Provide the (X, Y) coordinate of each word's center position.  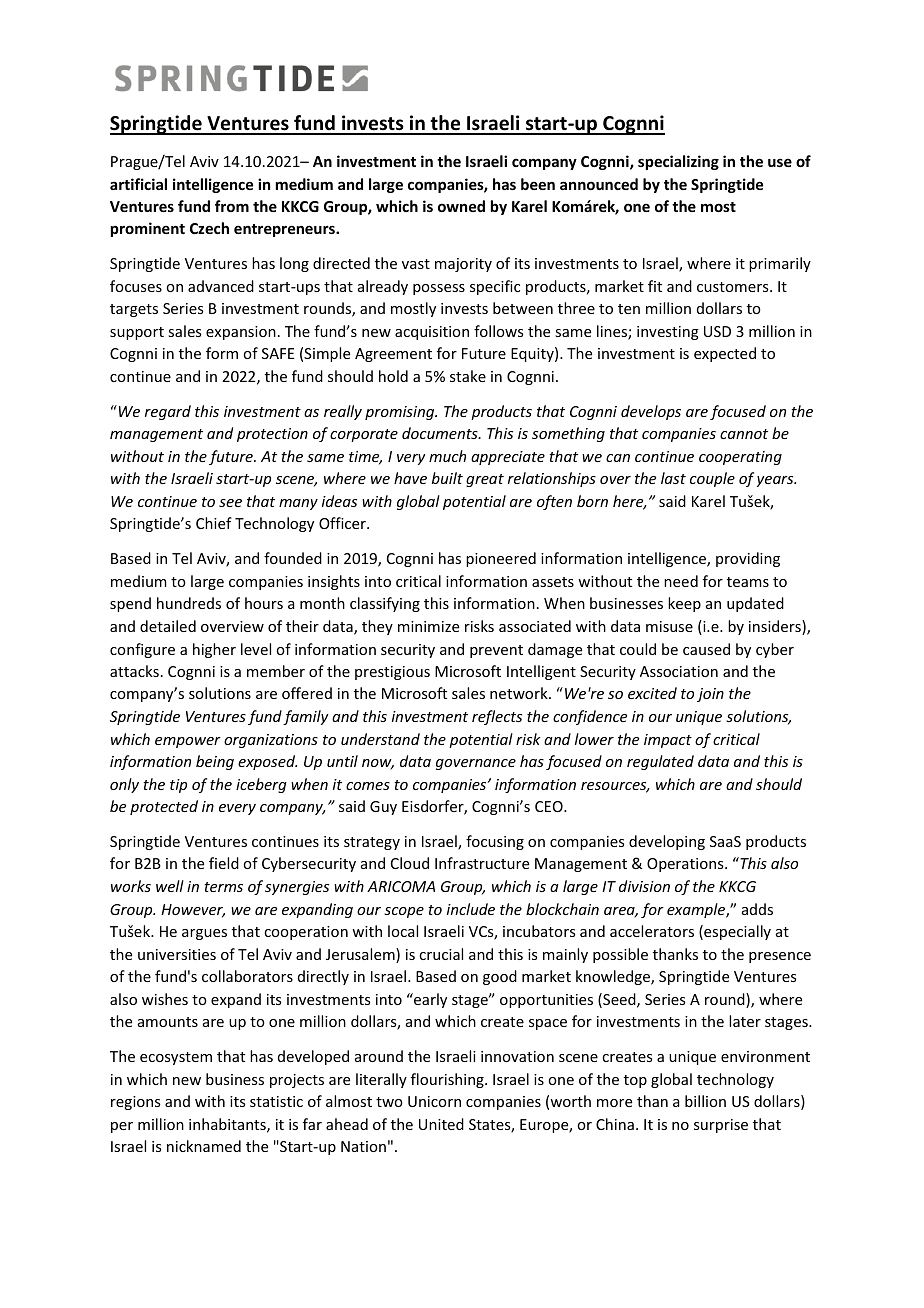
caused (706, 649)
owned (461, 206)
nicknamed (204, 1146)
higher (214, 650)
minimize (428, 626)
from (232, 206)
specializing (678, 162)
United (441, 1124)
